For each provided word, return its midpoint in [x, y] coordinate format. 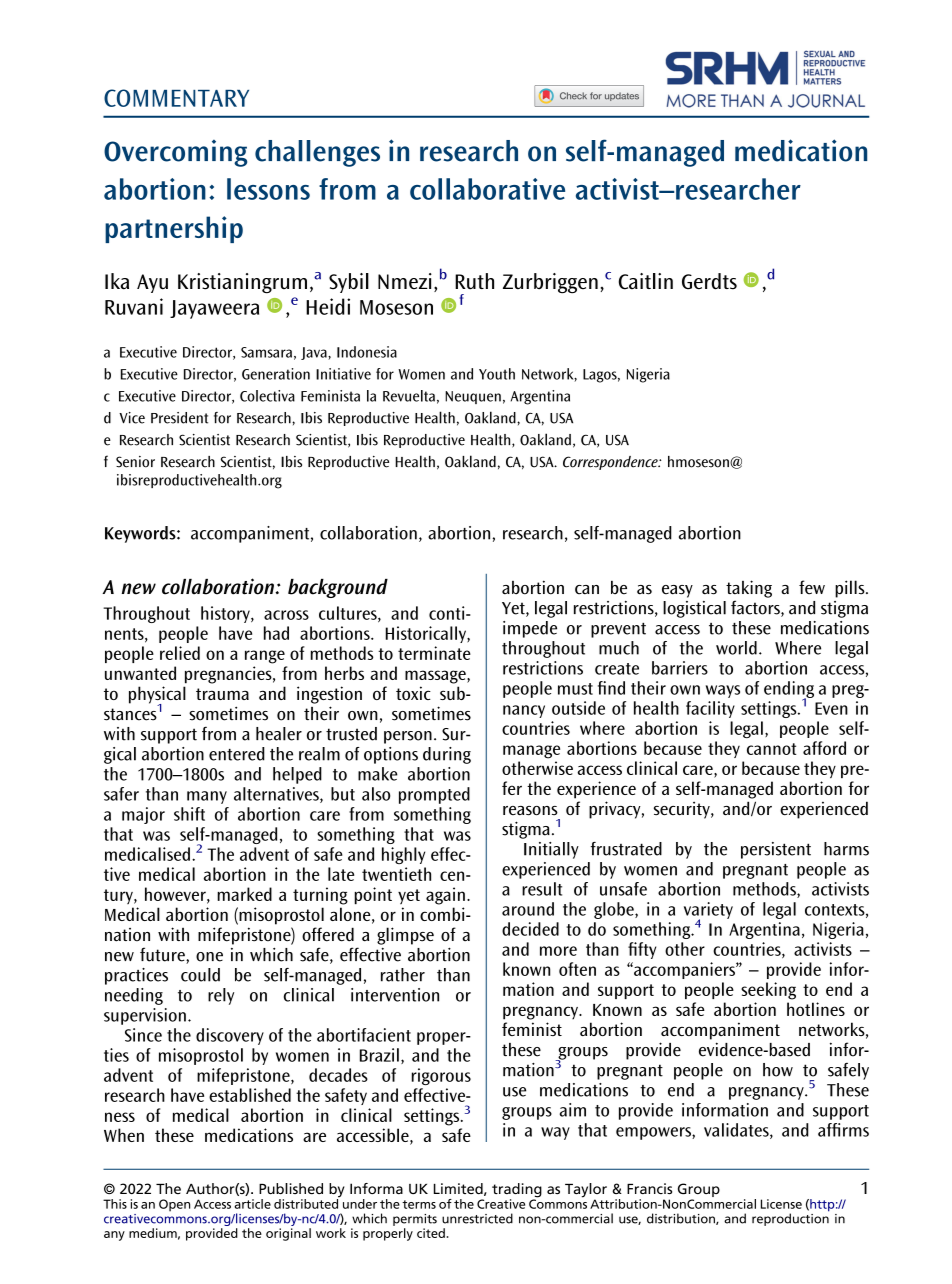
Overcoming [175, 153]
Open [174, 1205]
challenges [317, 153]
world [736, 648]
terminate [434, 653]
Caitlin [646, 281]
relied [180, 653]
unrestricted [477, 1218]
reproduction [790, 1218]
